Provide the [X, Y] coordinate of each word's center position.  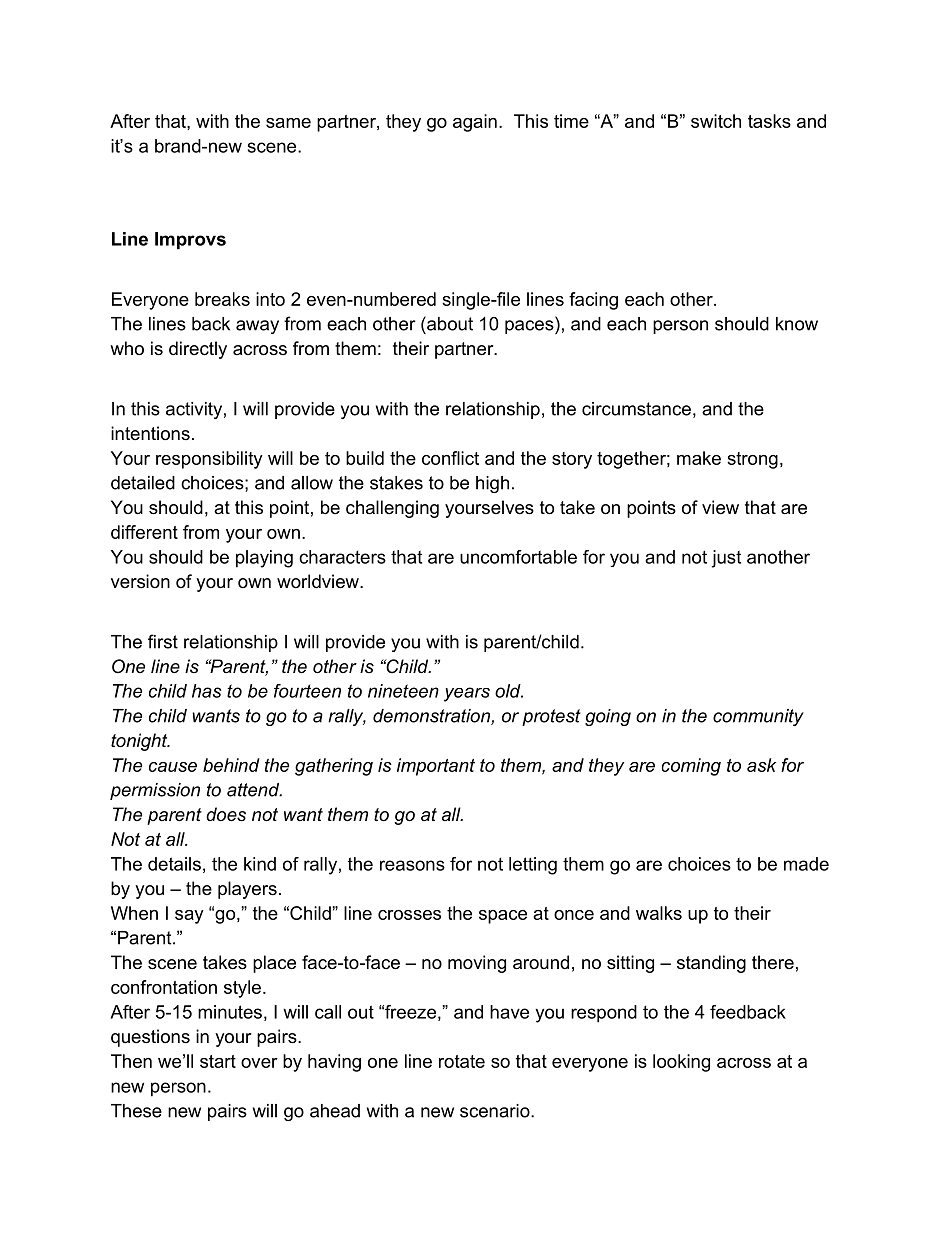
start [218, 1061]
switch [716, 121]
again [475, 123]
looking [681, 1063]
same [288, 123]
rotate [462, 1061]
